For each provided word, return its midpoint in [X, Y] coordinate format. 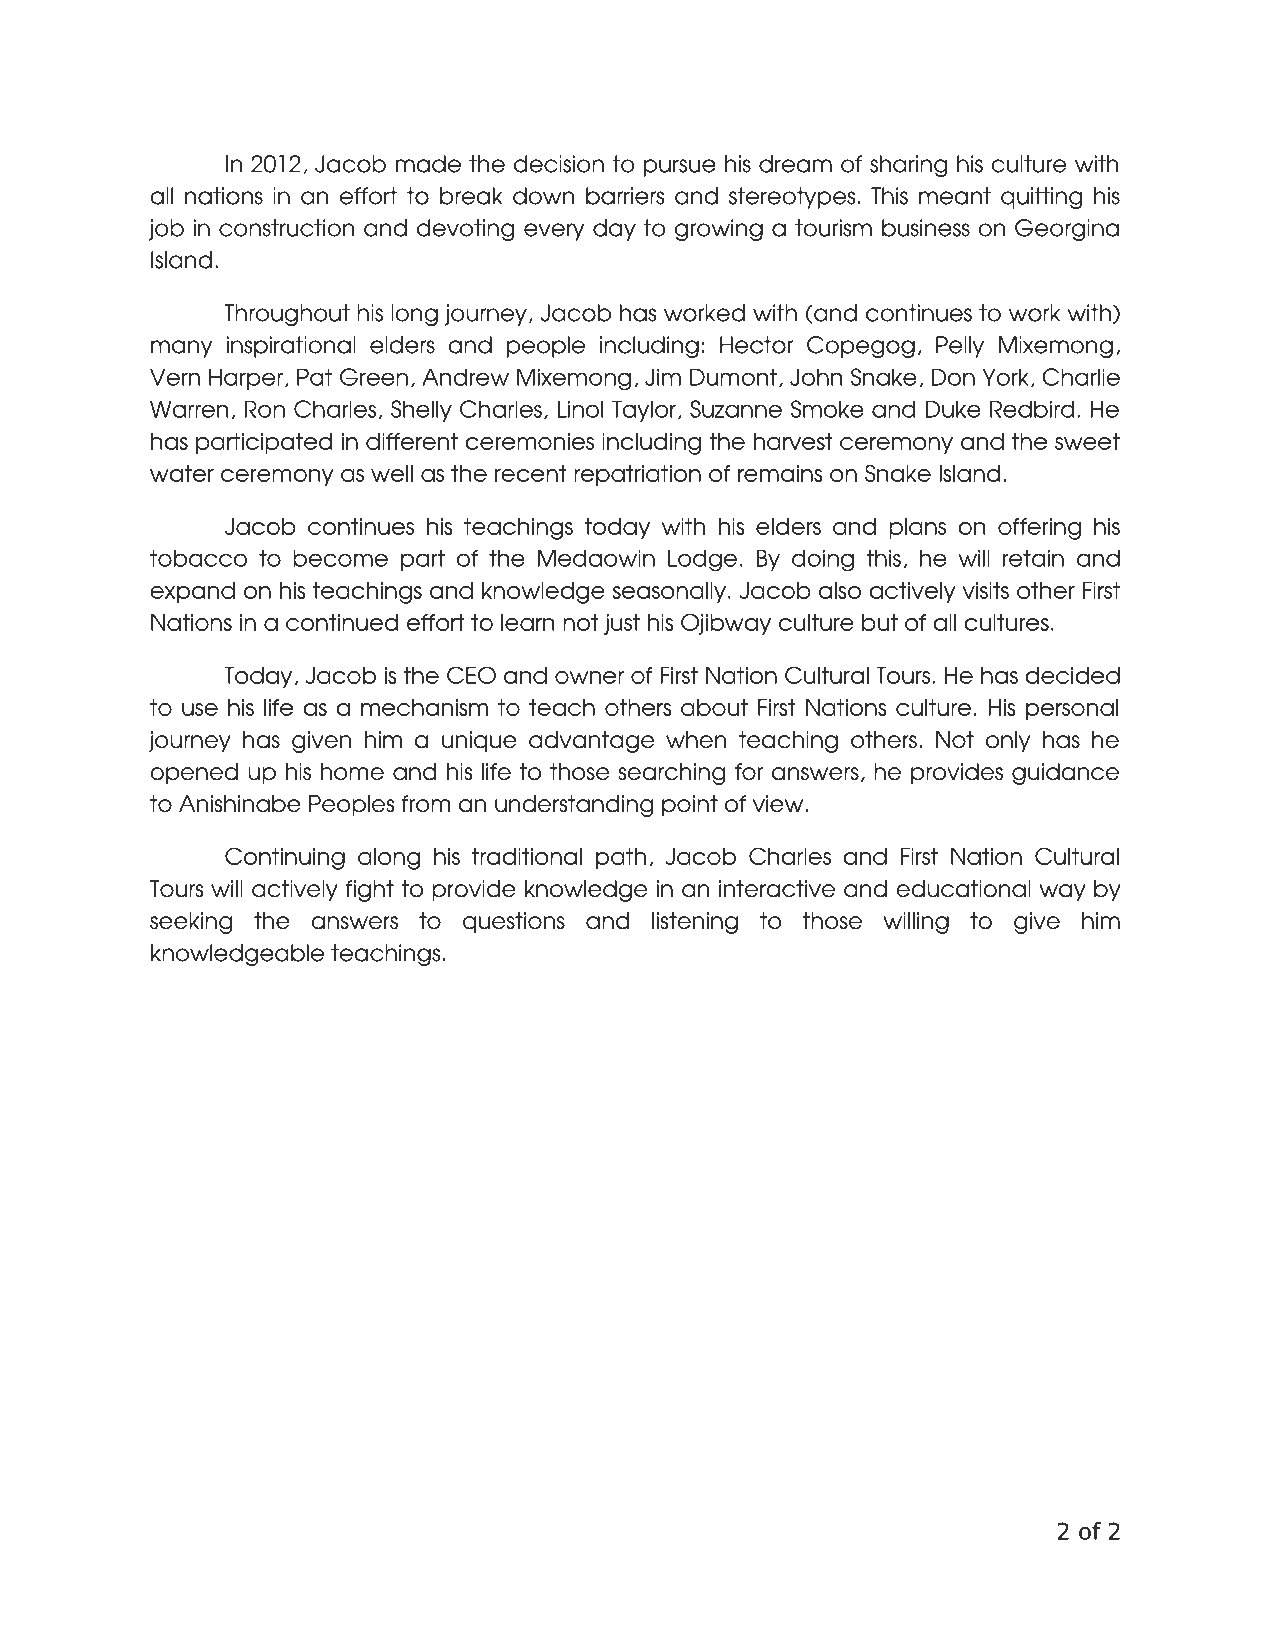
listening [695, 923]
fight [369, 891]
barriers [625, 196]
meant [955, 196]
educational [963, 889]
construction [287, 228]
